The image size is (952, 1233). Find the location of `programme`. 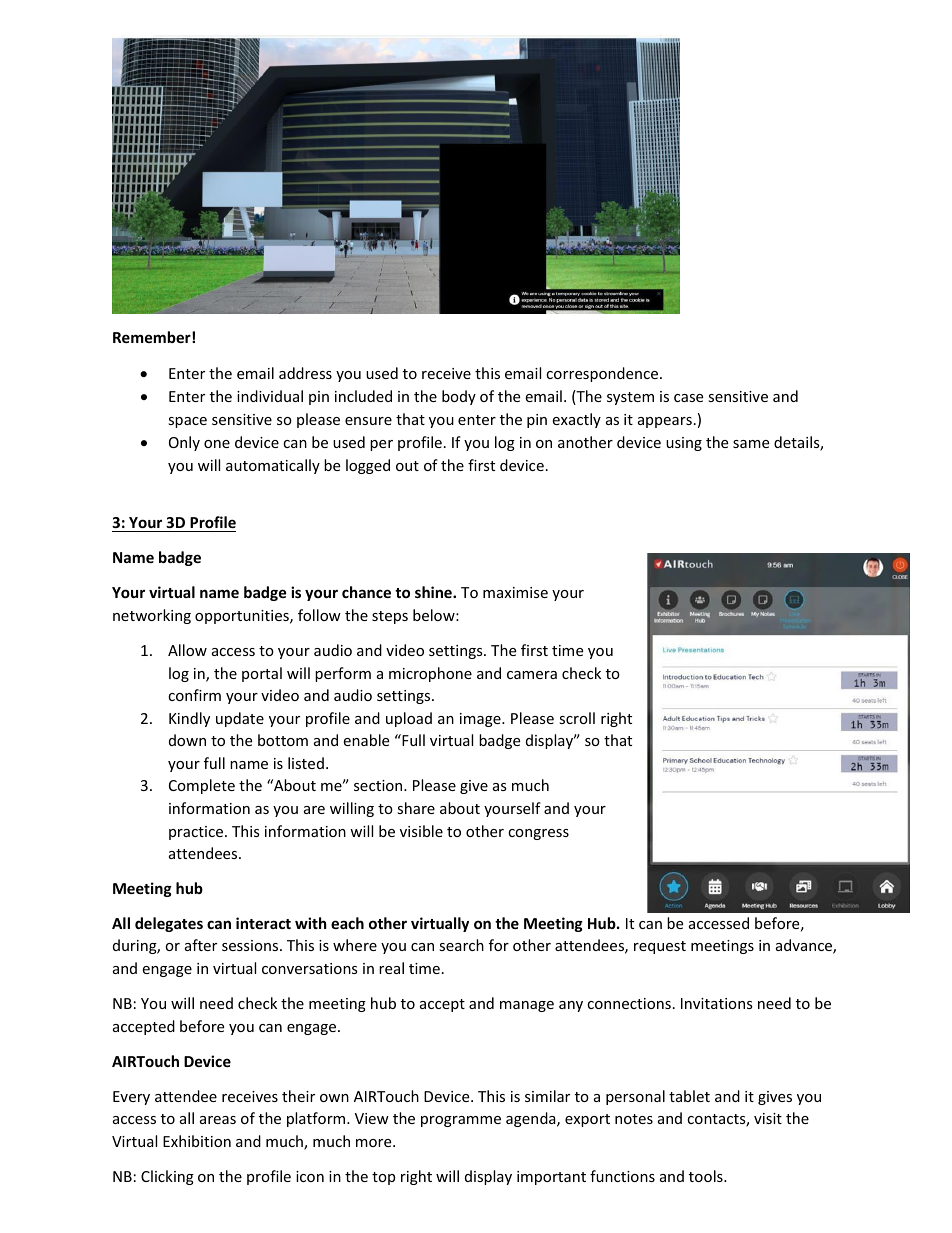

programme is located at coordinates (461, 1121).
